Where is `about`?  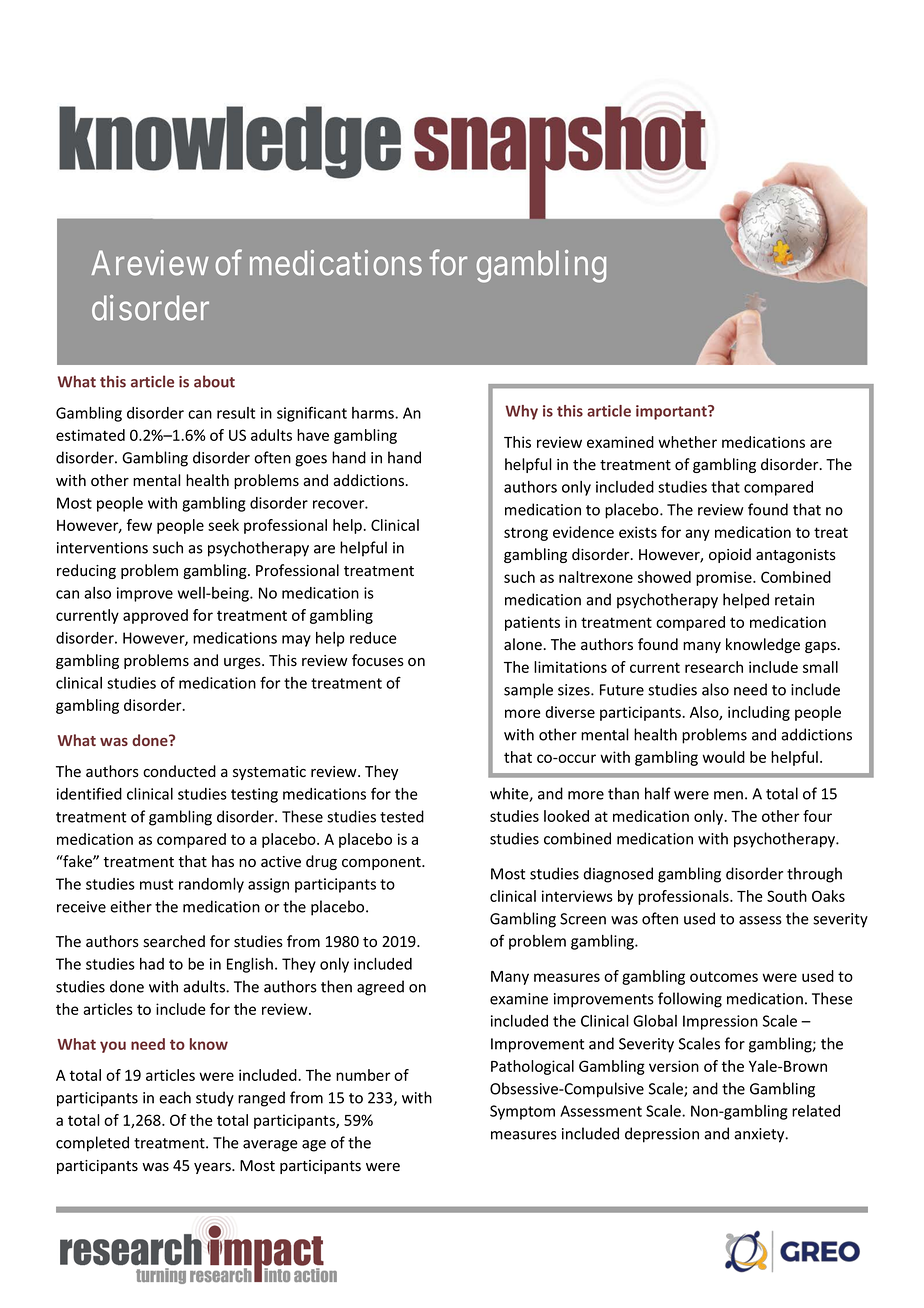 about is located at coordinates (214, 381).
